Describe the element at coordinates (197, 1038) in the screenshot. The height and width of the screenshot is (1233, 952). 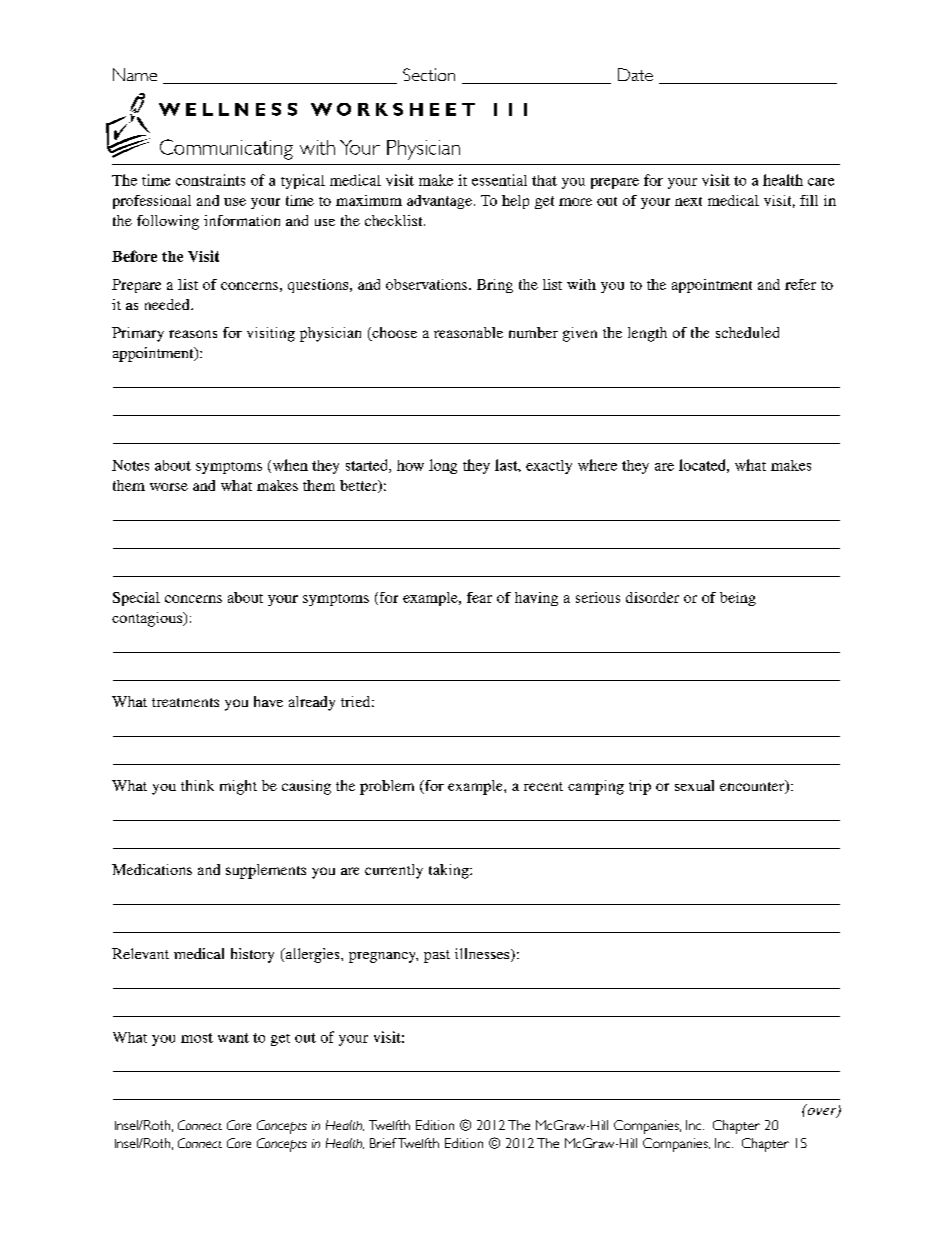
I see `most` at that location.
